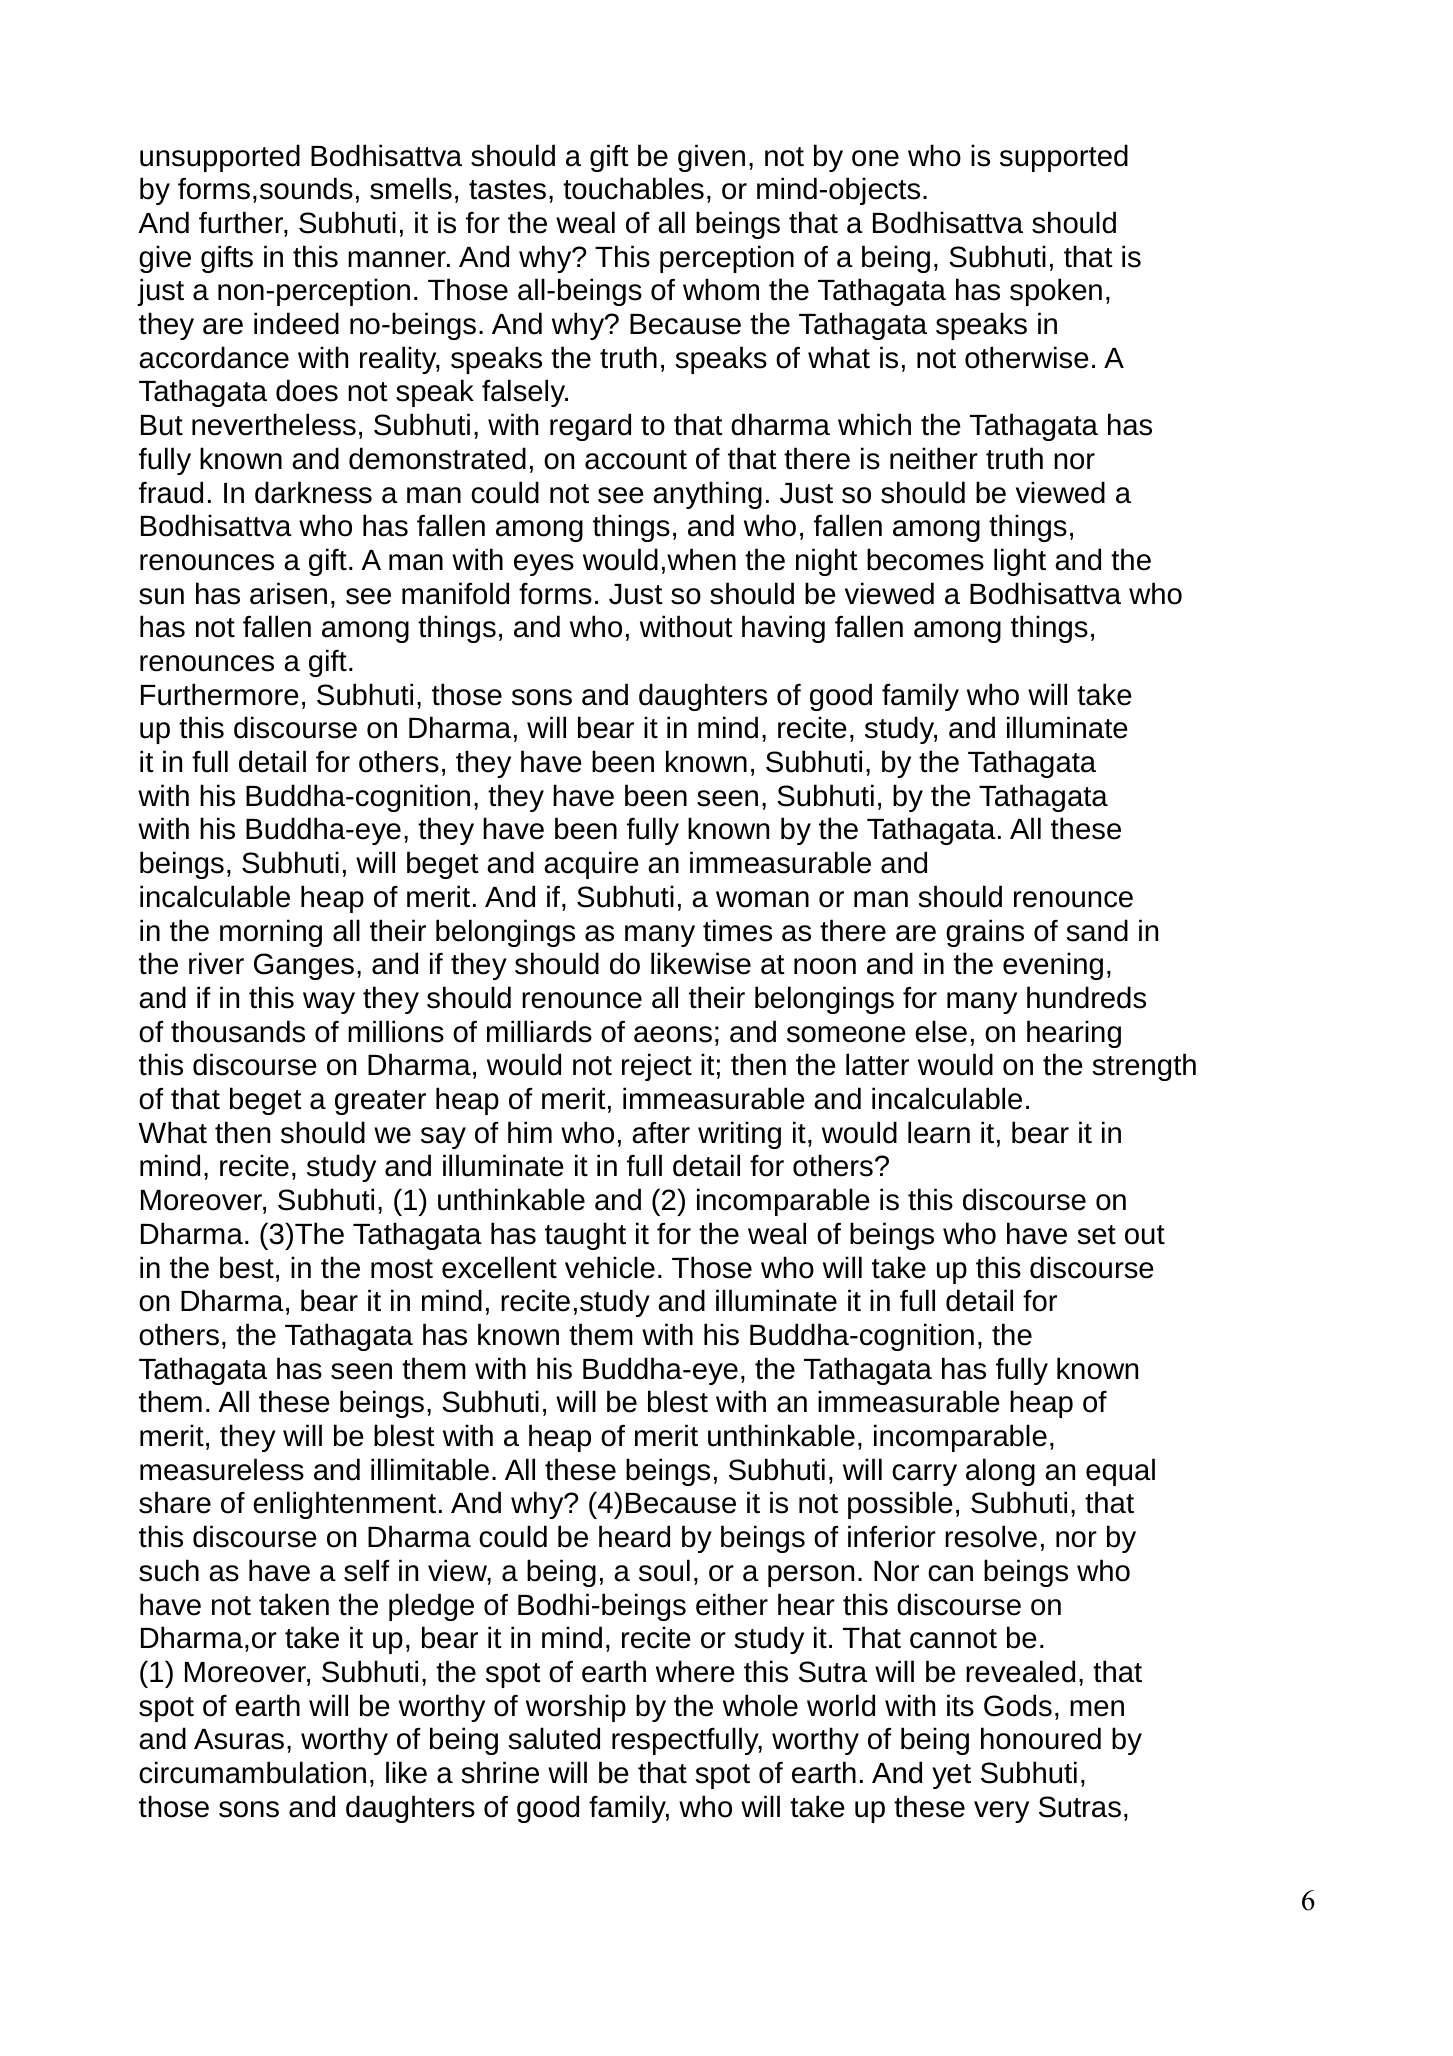 The width and height of the image is (1453, 2056). What do you see at coordinates (247, 1267) in the image?
I see `best` at bounding box center [247, 1267].
